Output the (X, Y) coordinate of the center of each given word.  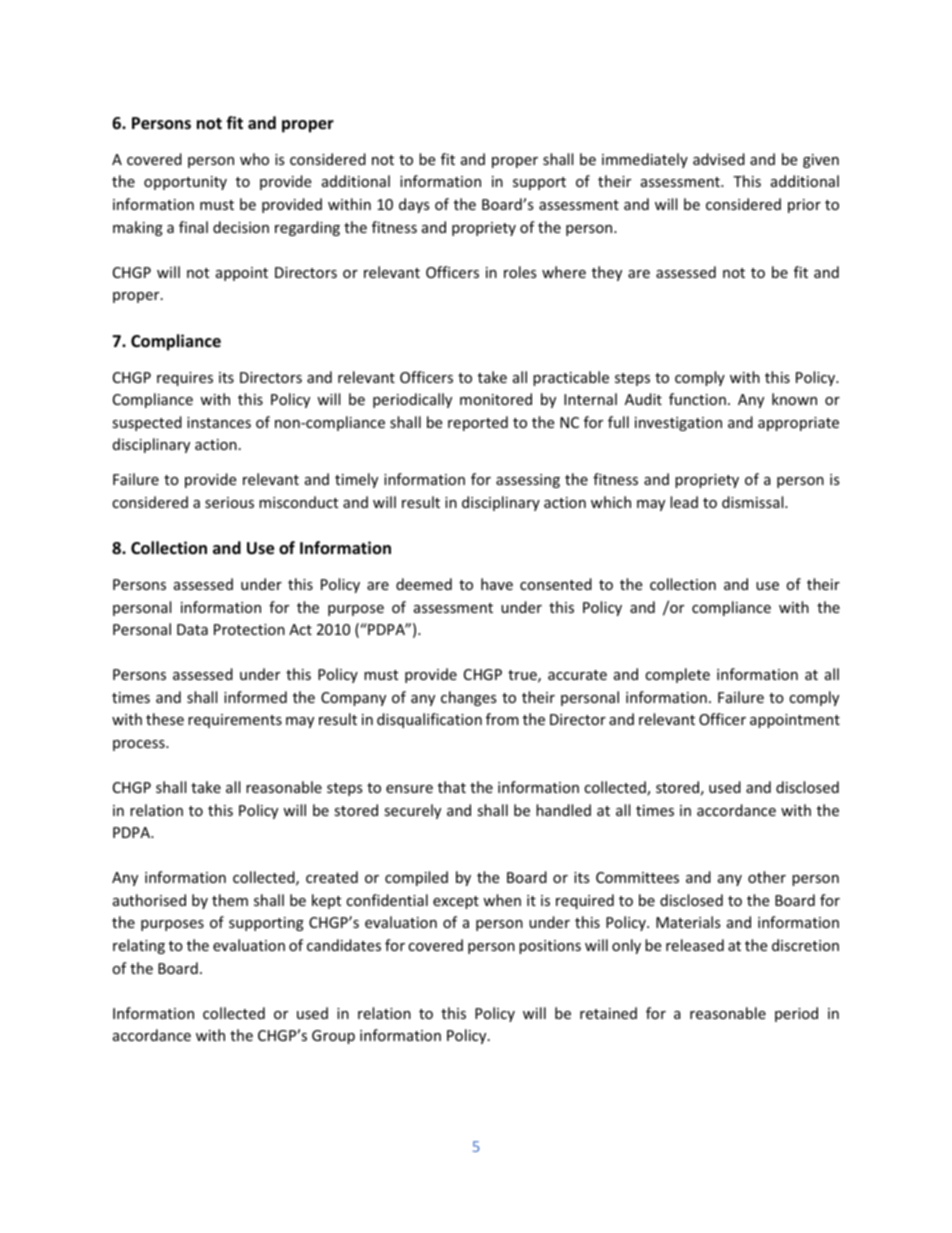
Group (333, 1037)
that (452, 787)
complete (677, 675)
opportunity (185, 183)
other (767, 877)
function (697, 399)
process (140, 745)
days (414, 205)
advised (719, 159)
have (497, 584)
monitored (496, 399)
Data (192, 629)
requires (185, 379)
